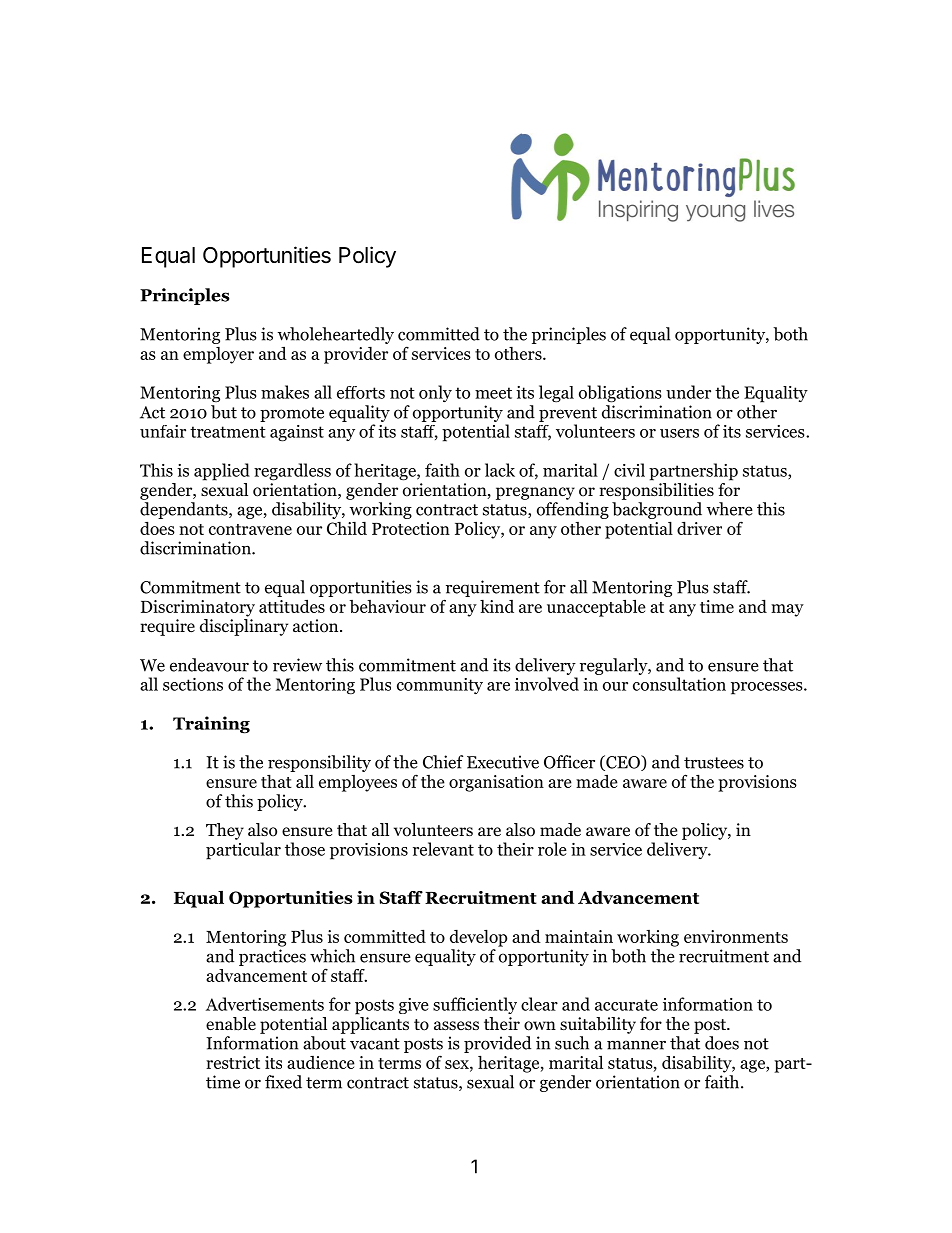 The height and width of the screenshot is (1233, 952). What do you see at coordinates (250, 529) in the screenshot?
I see `contravene` at bounding box center [250, 529].
